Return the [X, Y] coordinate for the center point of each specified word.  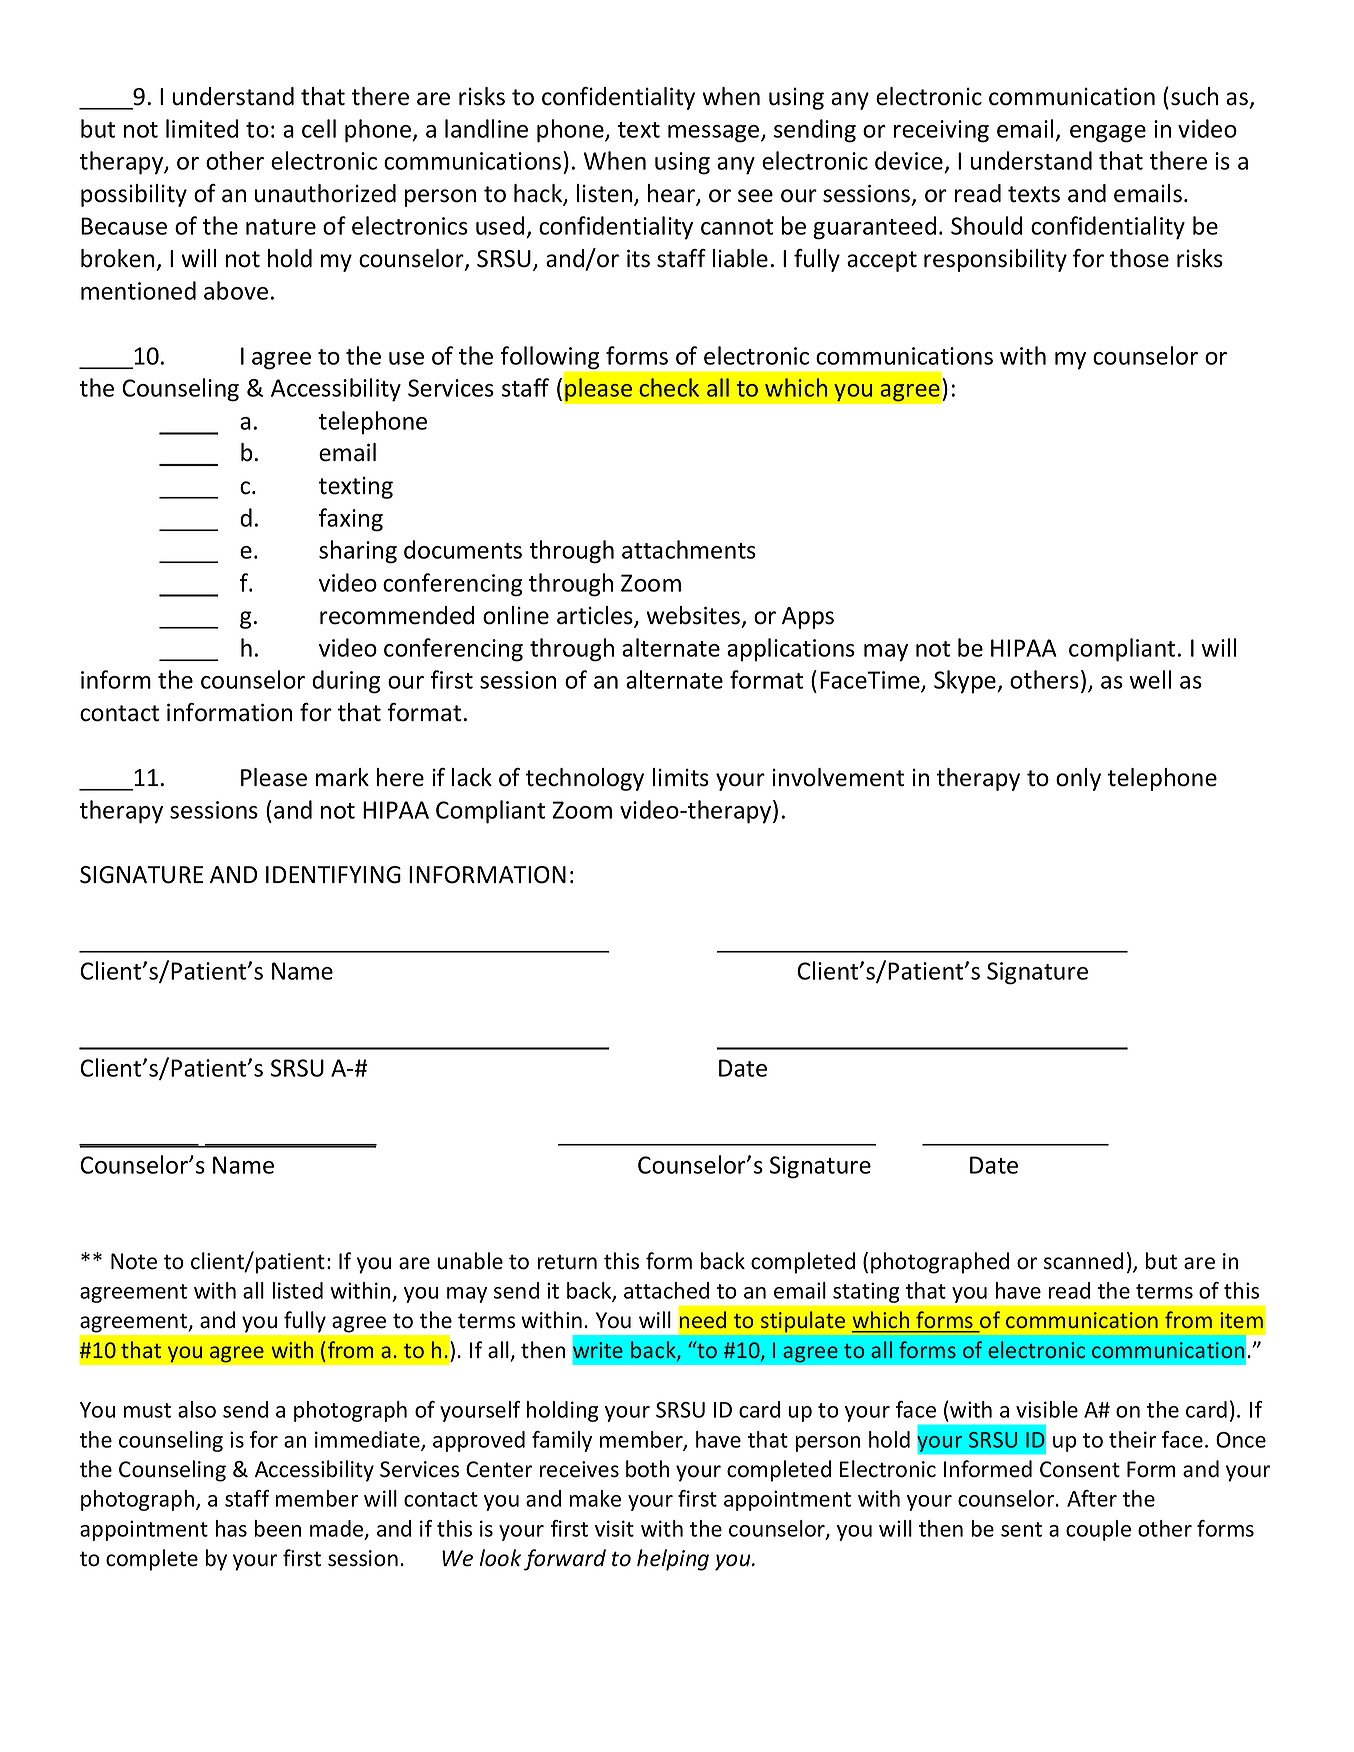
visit [614, 1528]
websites [694, 616]
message [715, 134]
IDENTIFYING [333, 875]
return [567, 1262]
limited [202, 128]
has [231, 1528]
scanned [1083, 1261]
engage [1108, 134]
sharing [358, 552]
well [1150, 679]
